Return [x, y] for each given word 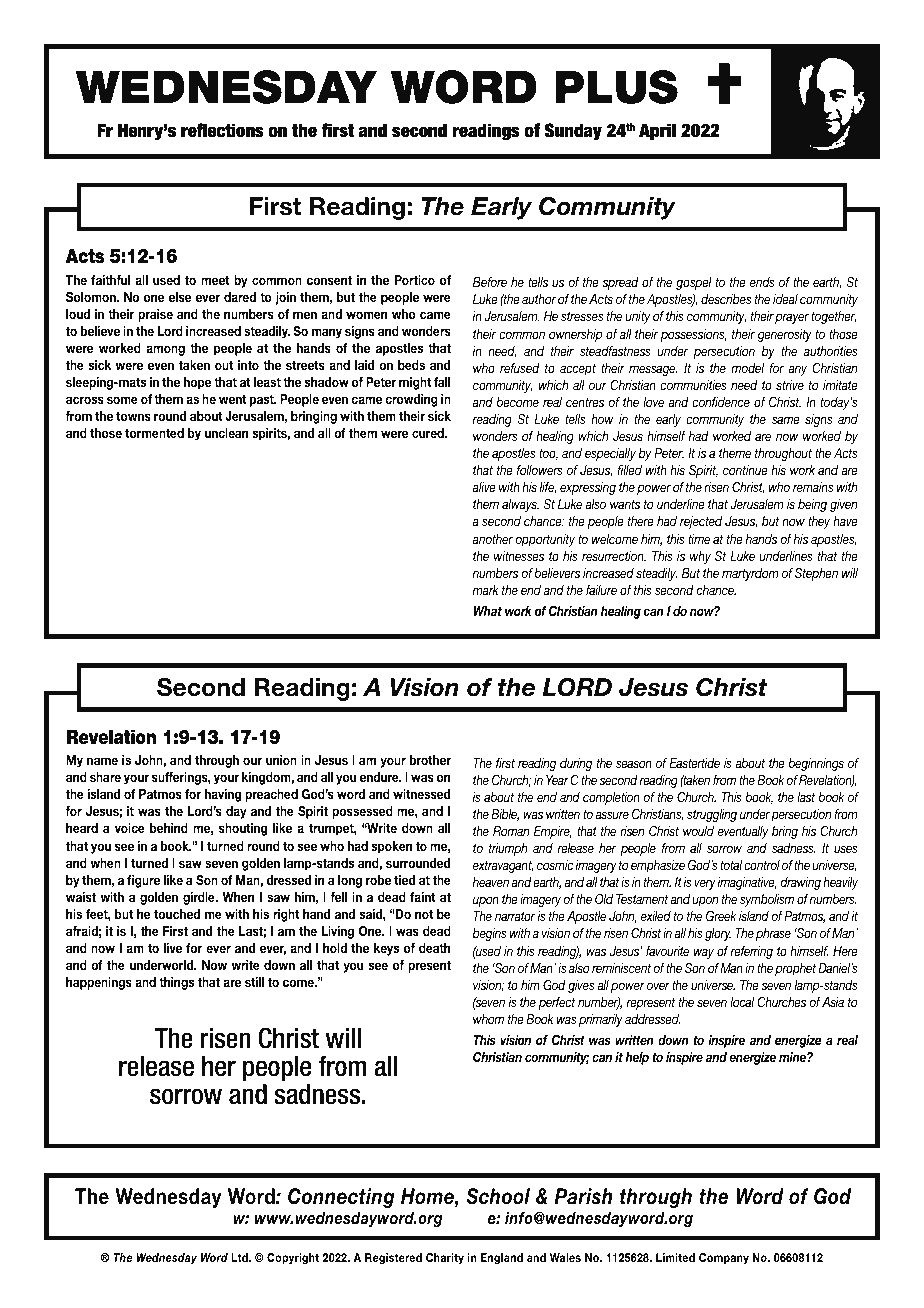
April [657, 132]
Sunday [573, 132]
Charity [445, 1259]
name [102, 761]
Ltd [240, 1257]
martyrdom [750, 574]
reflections [222, 130]
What [487, 611]
